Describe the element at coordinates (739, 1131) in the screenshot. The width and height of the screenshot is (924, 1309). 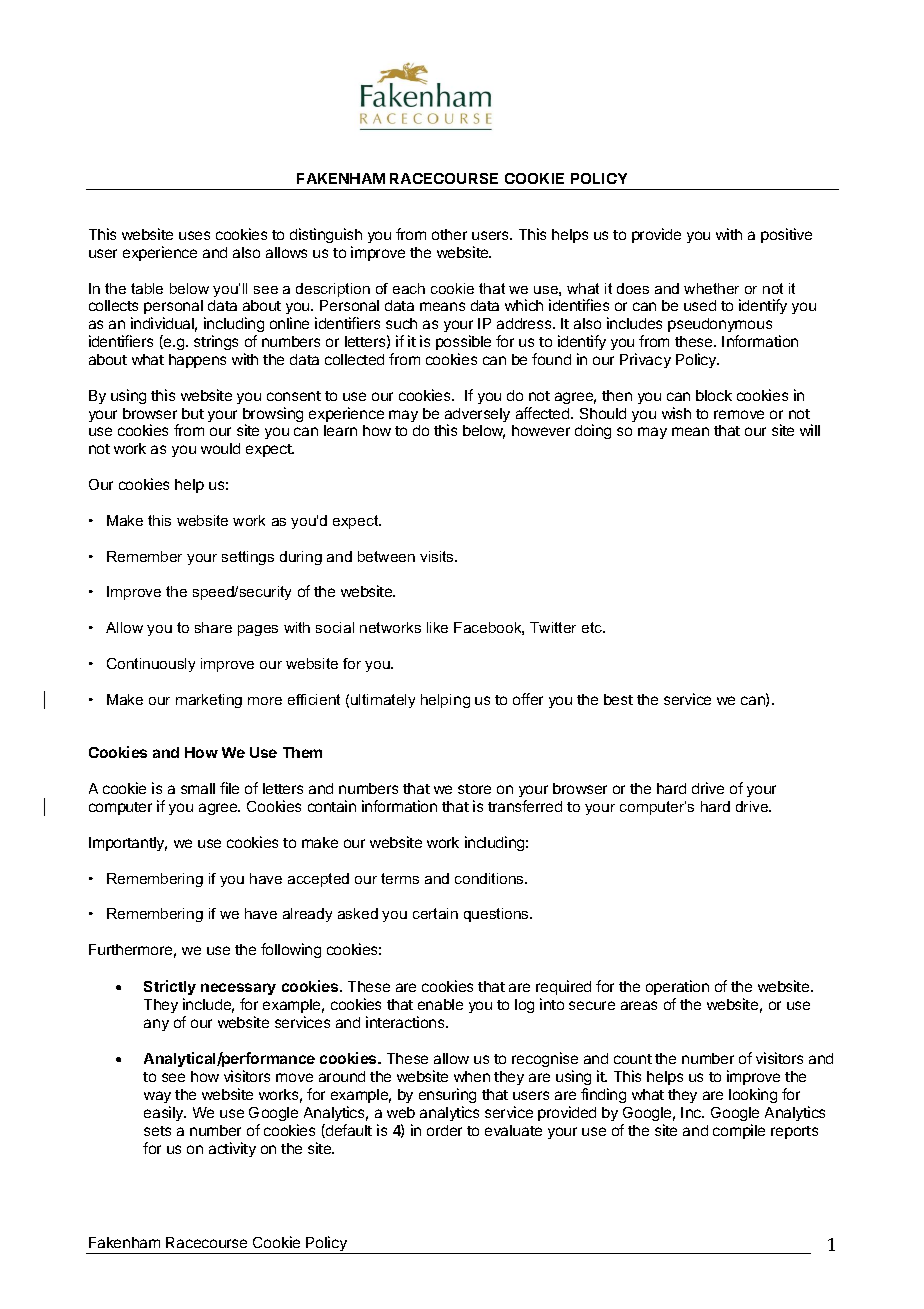
I see `compile` at that location.
